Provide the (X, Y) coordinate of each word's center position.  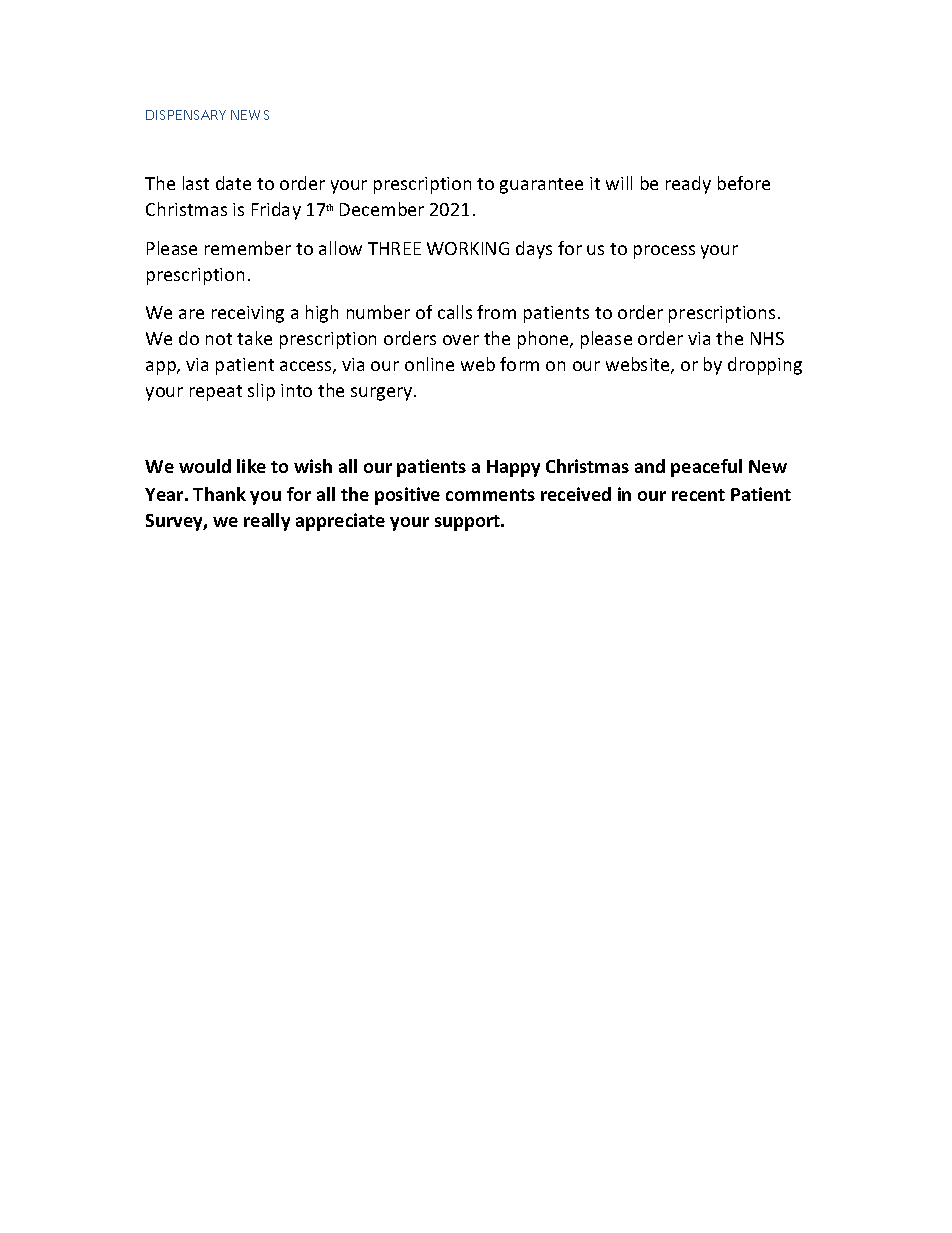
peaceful (706, 468)
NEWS (250, 115)
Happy (513, 468)
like (251, 466)
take (254, 338)
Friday (276, 211)
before (744, 183)
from (496, 312)
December (382, 209)
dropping (765, 366)
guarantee (541, 186)
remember (248, 248)
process (664, 252)
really (267, 522)
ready (688, 185)
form (519, 364)
